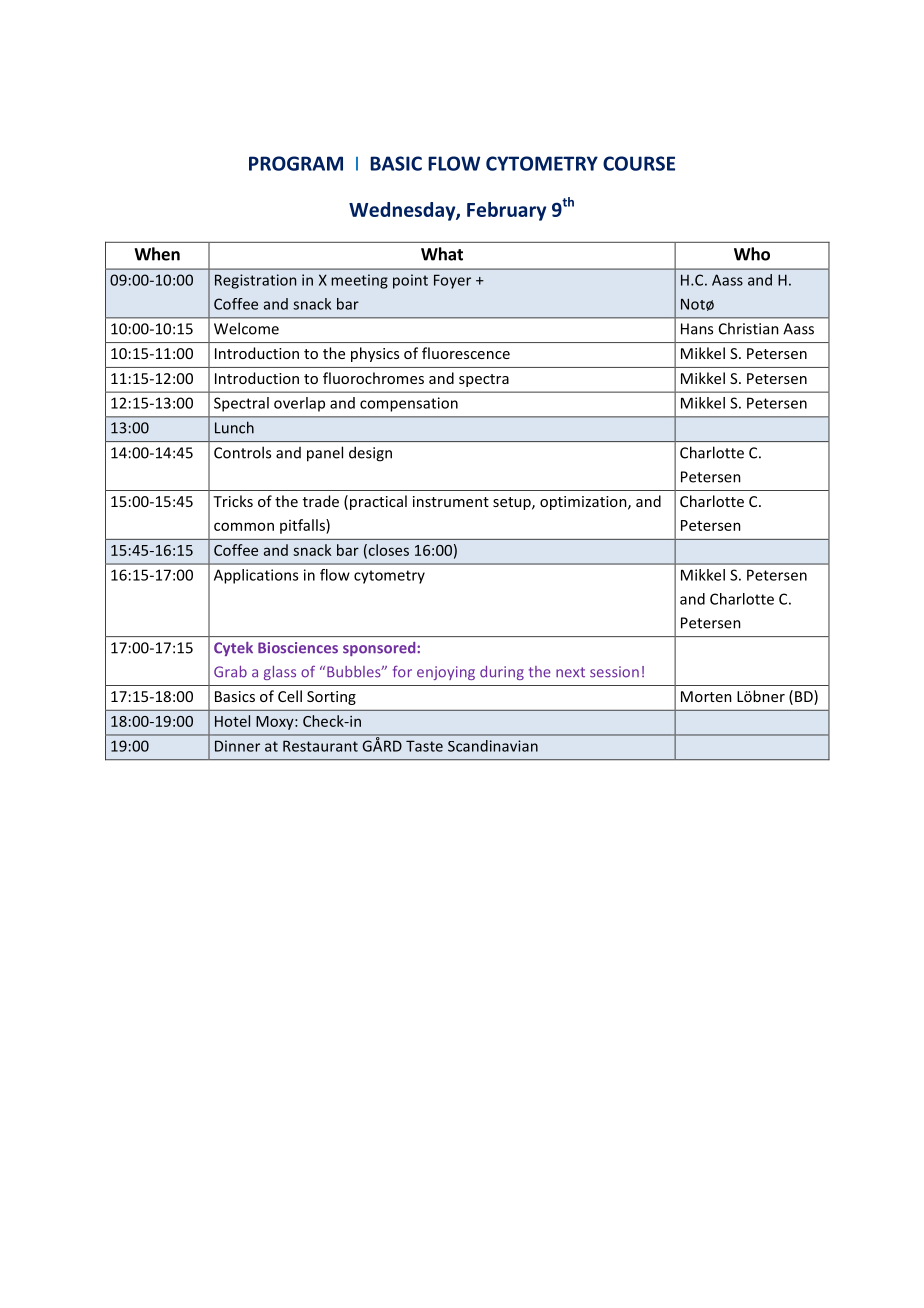  I want to click on Taste, so click(424, 746).
